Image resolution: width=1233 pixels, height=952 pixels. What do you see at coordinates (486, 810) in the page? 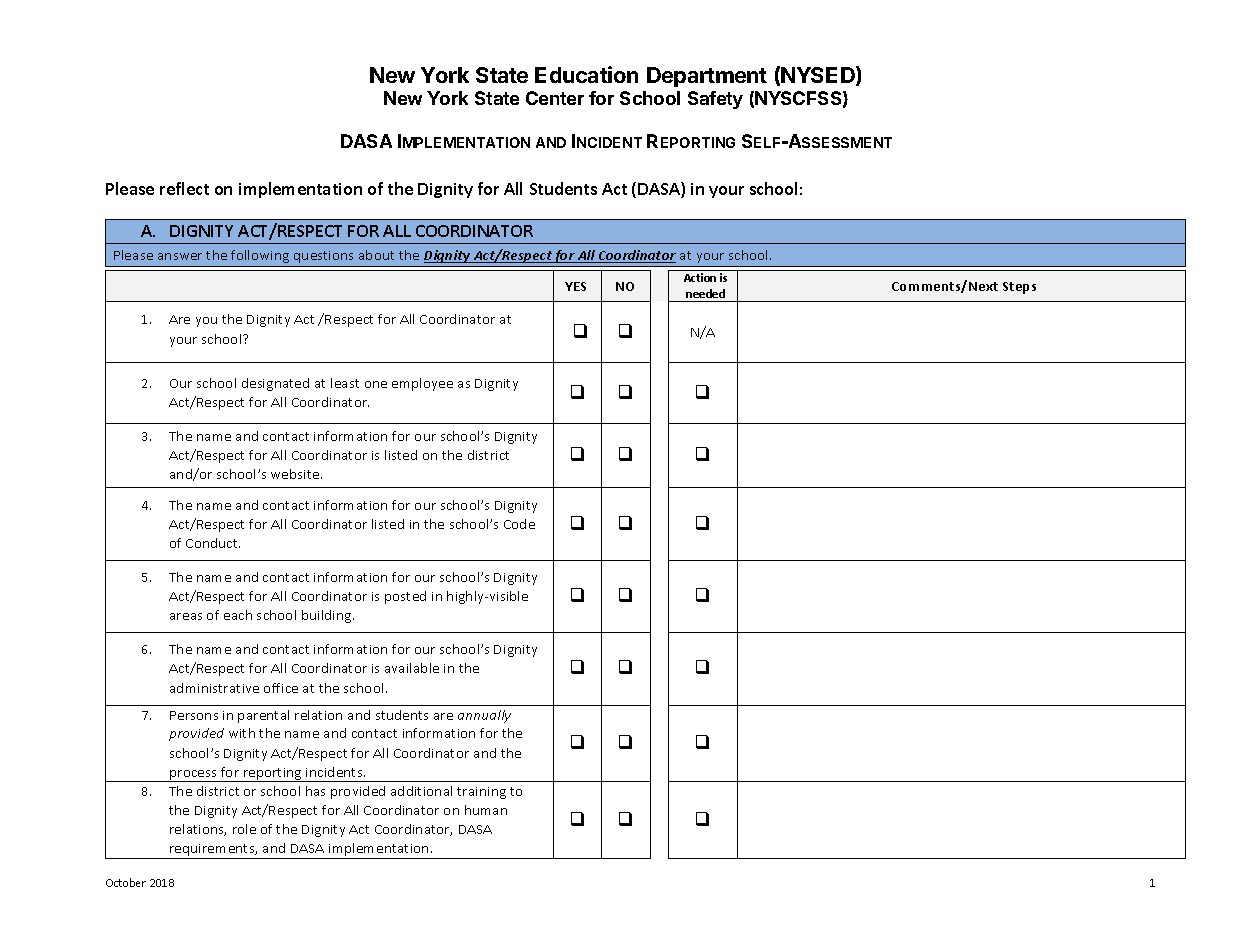
I see `human` at bounding box center [486, 810].
